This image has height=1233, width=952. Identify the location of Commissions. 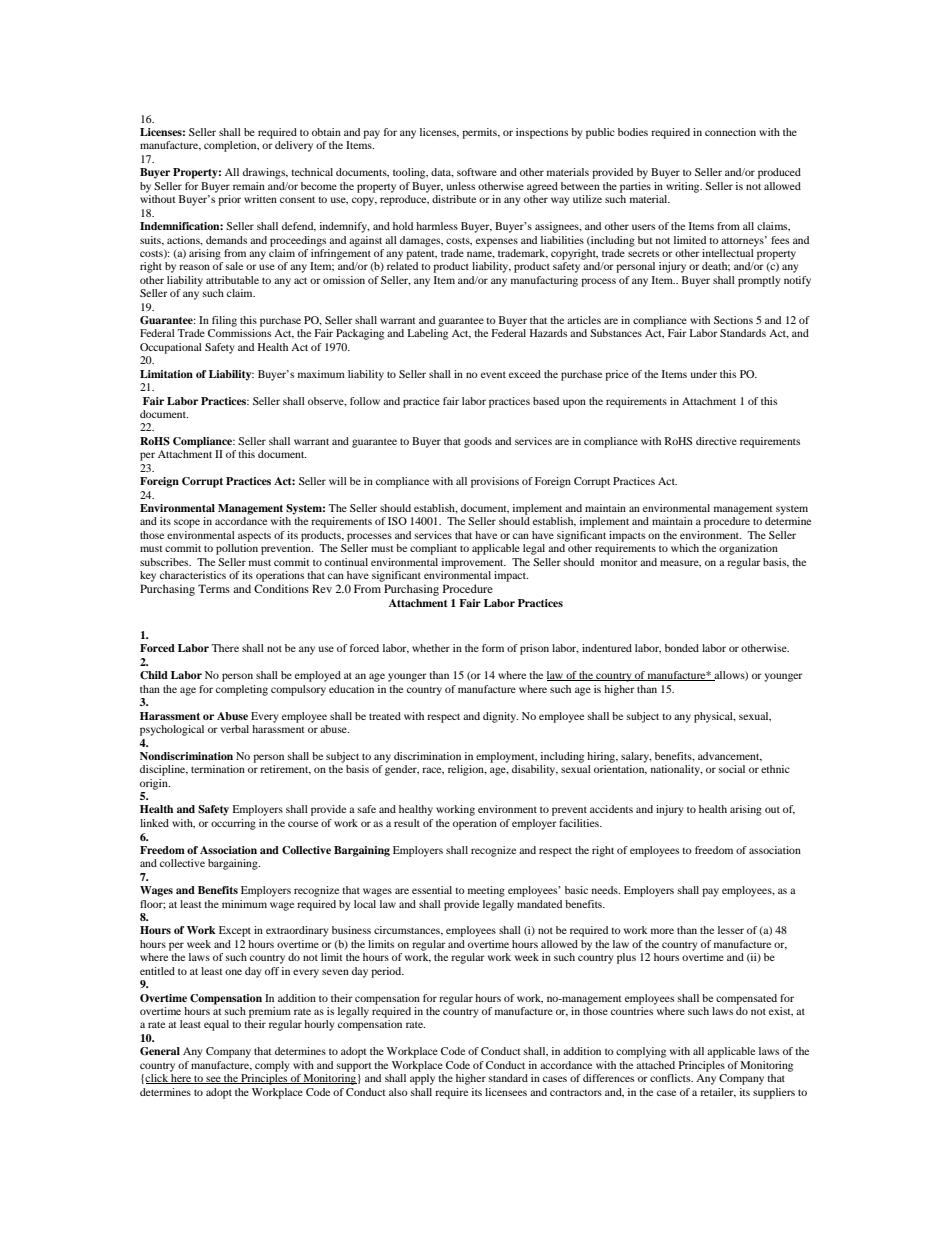
(239, 333).
